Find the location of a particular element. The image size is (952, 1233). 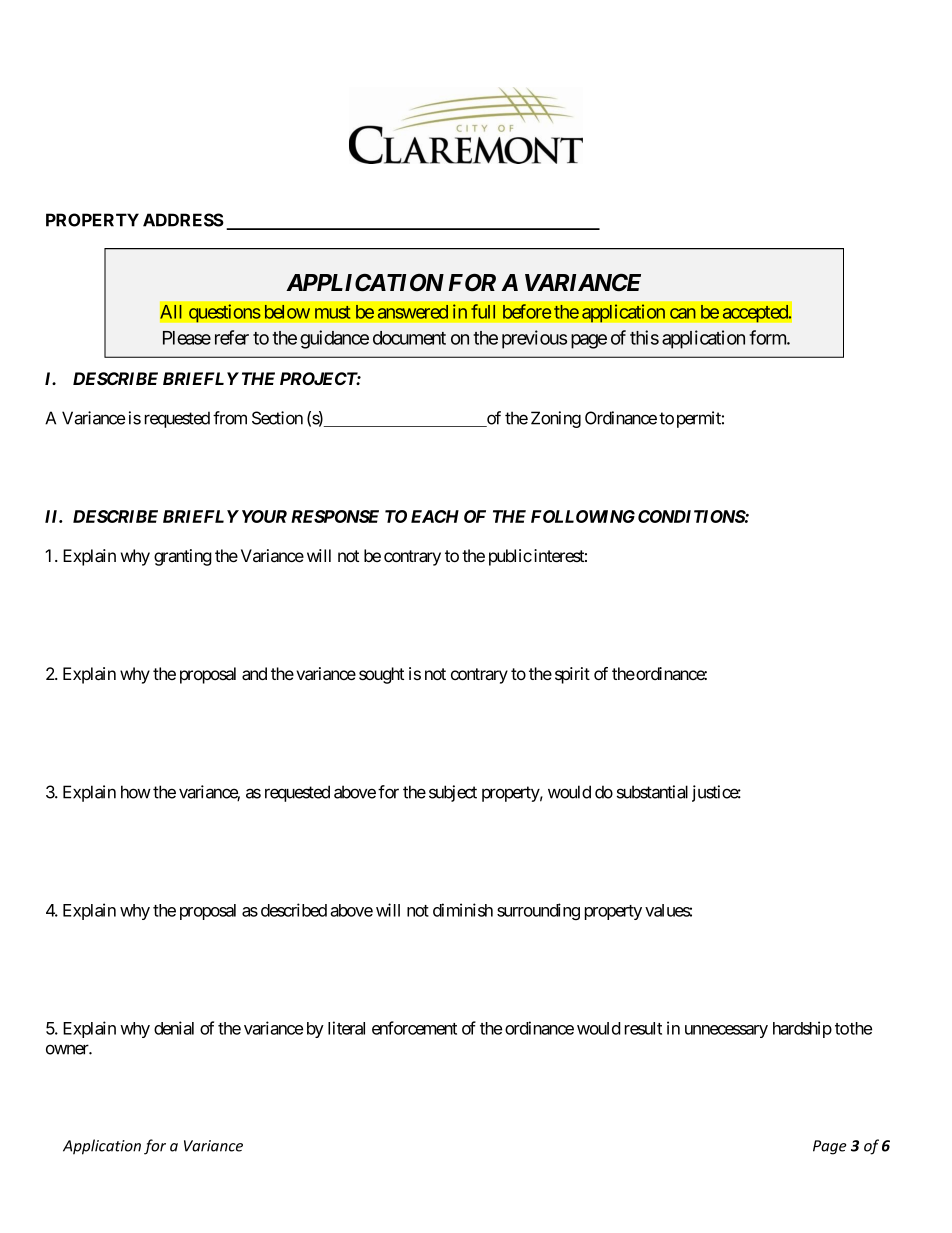

substantial is located at coordinates (652, 792).
